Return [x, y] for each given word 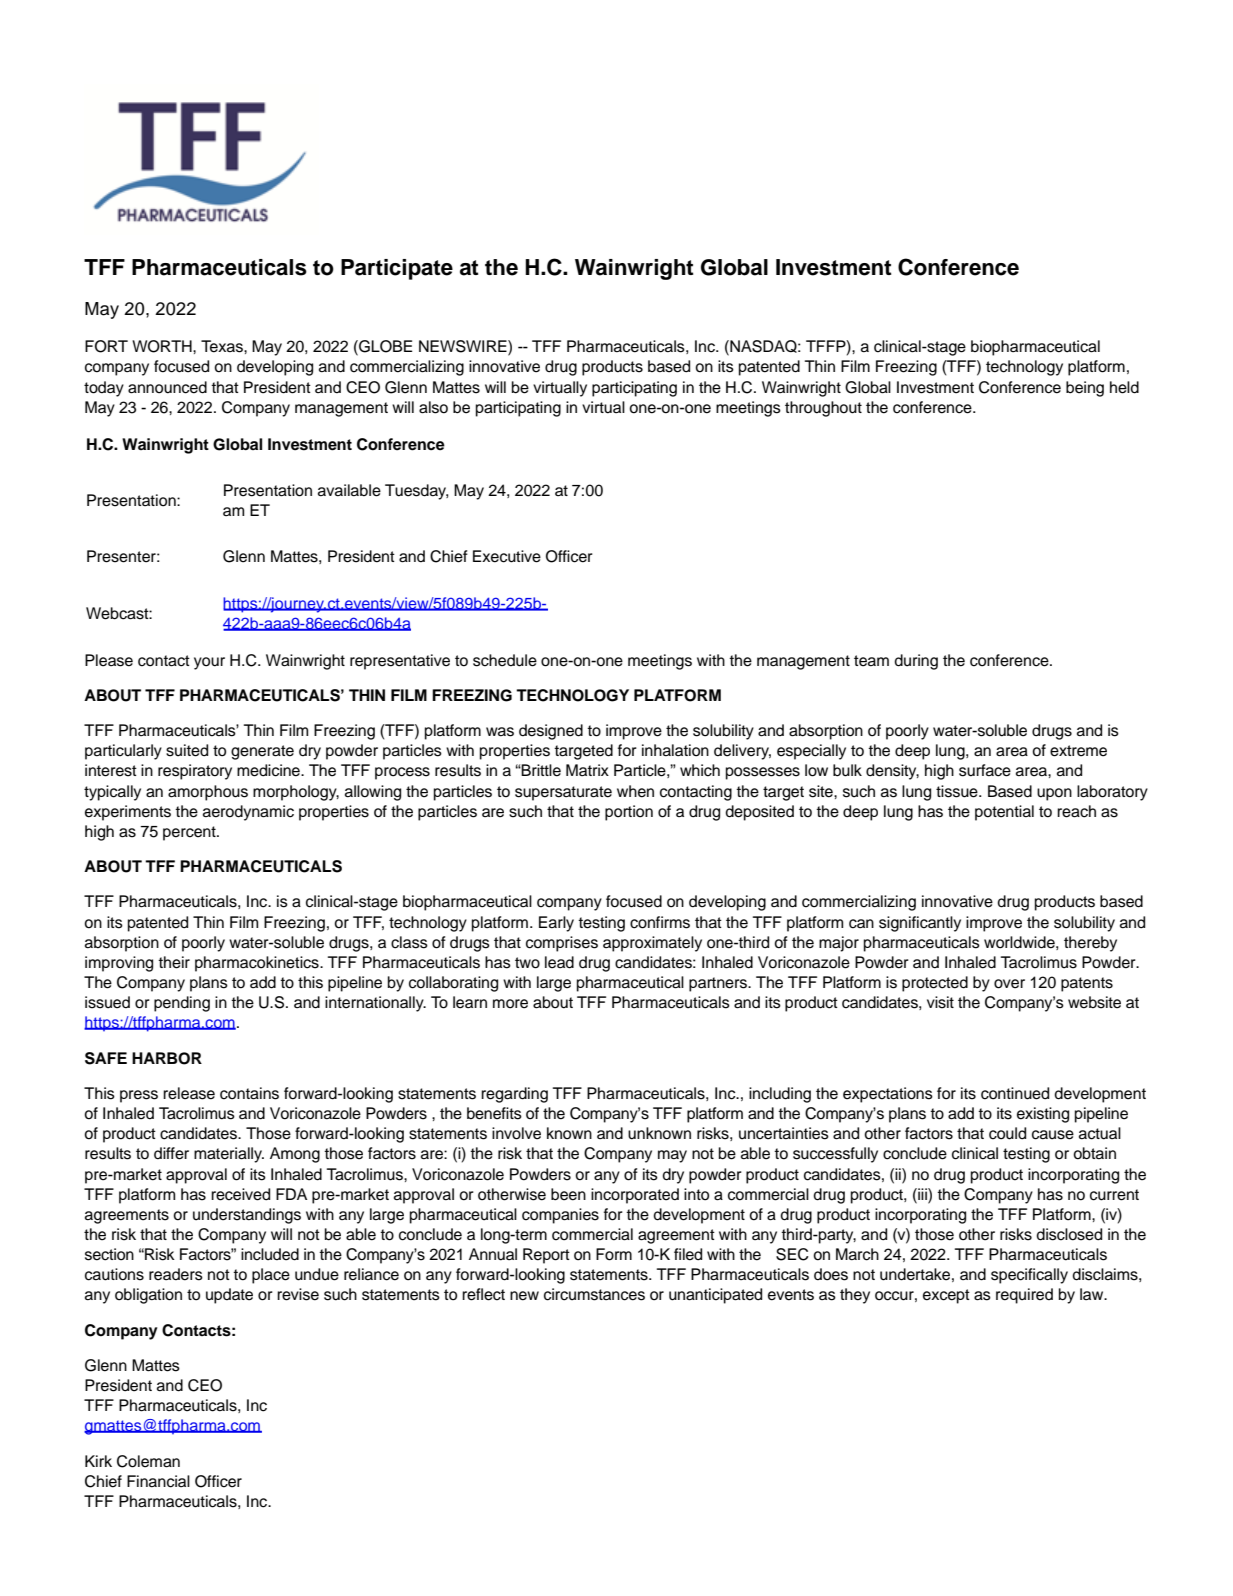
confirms [660, 922]
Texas [223, 346]
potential [1004, 813]
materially [229, 1155]
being [1085, 389]
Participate [397, 269]
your [209, 663]
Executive [507, 556]
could [1007, 1133]
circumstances [594, 1294]
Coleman [148, 1461]
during [916, 662]
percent [190, 833]
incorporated [635, 1196]
